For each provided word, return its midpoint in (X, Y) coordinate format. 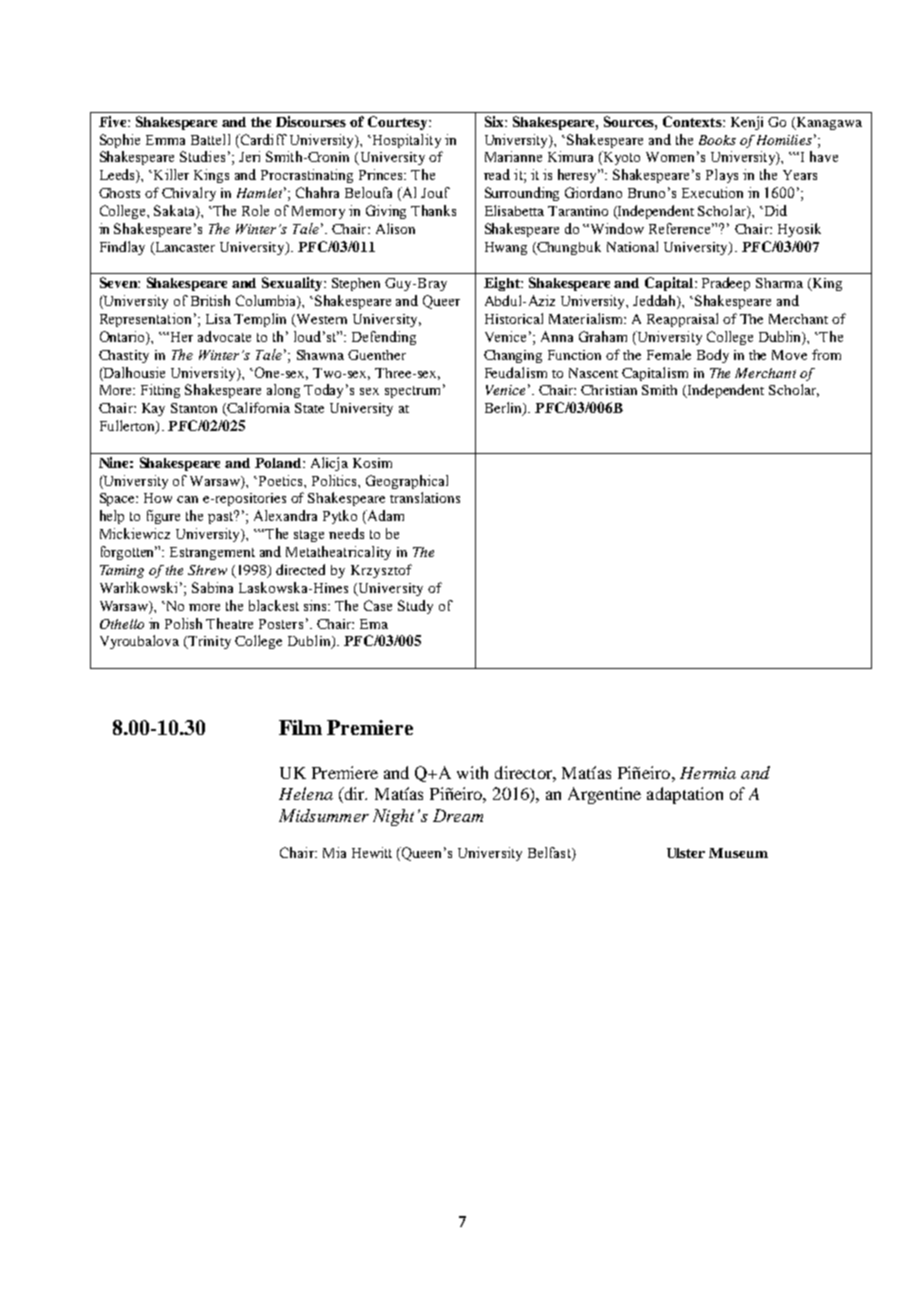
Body (713, 356)
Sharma (779, 283)
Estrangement (212, 553)
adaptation (685, 795)
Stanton (194, 408)
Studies (202, 156)
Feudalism (516, 372)
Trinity (208, 642)
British (210, 300)
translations (425, 497)
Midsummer (324, 815)
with (472, 772)
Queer (441, 302)
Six (495, 121)
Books (717, 140)
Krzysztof (381, 571)
